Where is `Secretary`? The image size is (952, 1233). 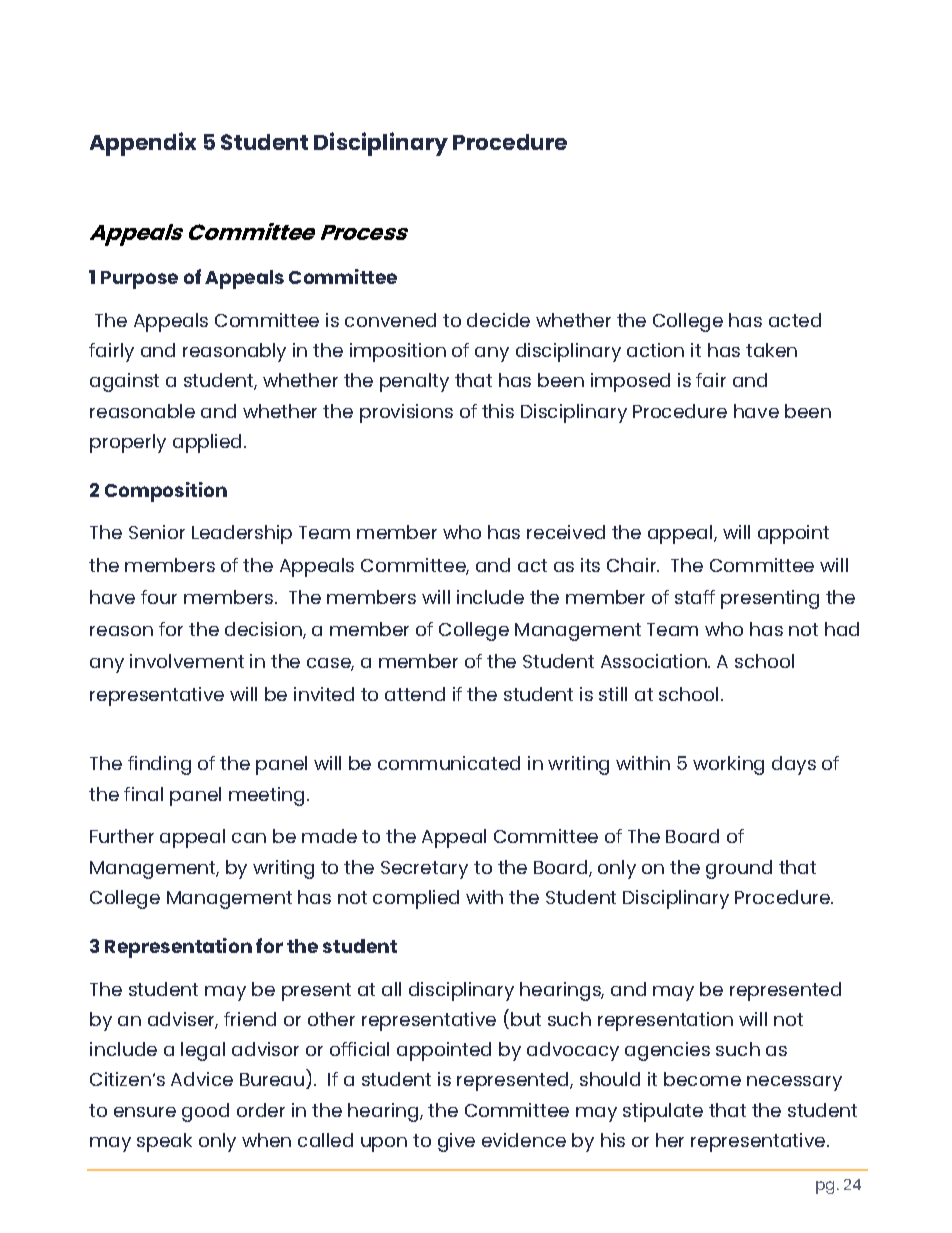 Secretary is located at coordinates (424, 870).
